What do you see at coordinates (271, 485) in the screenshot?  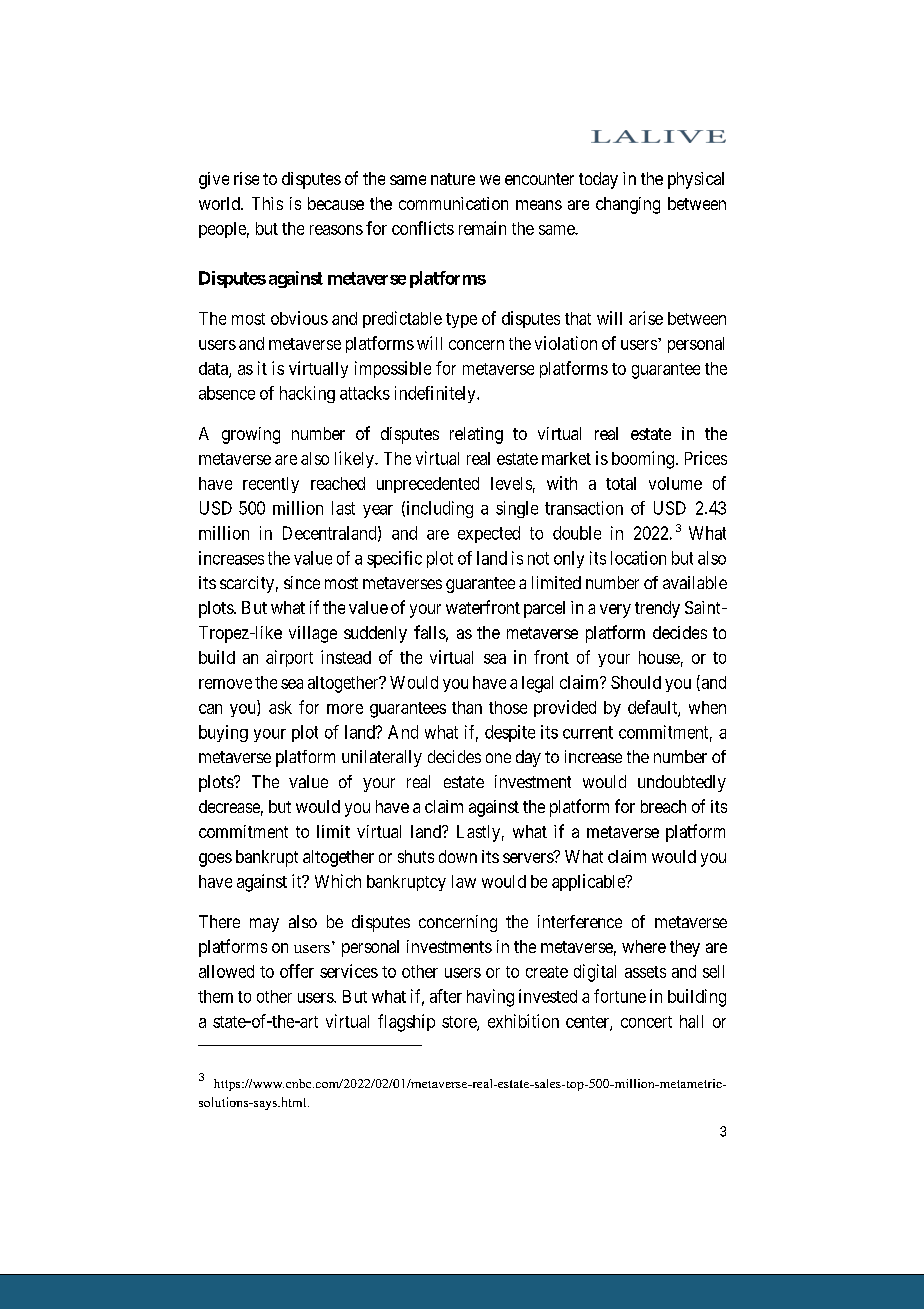 I see `recently` at bounding box center [271, 485].
